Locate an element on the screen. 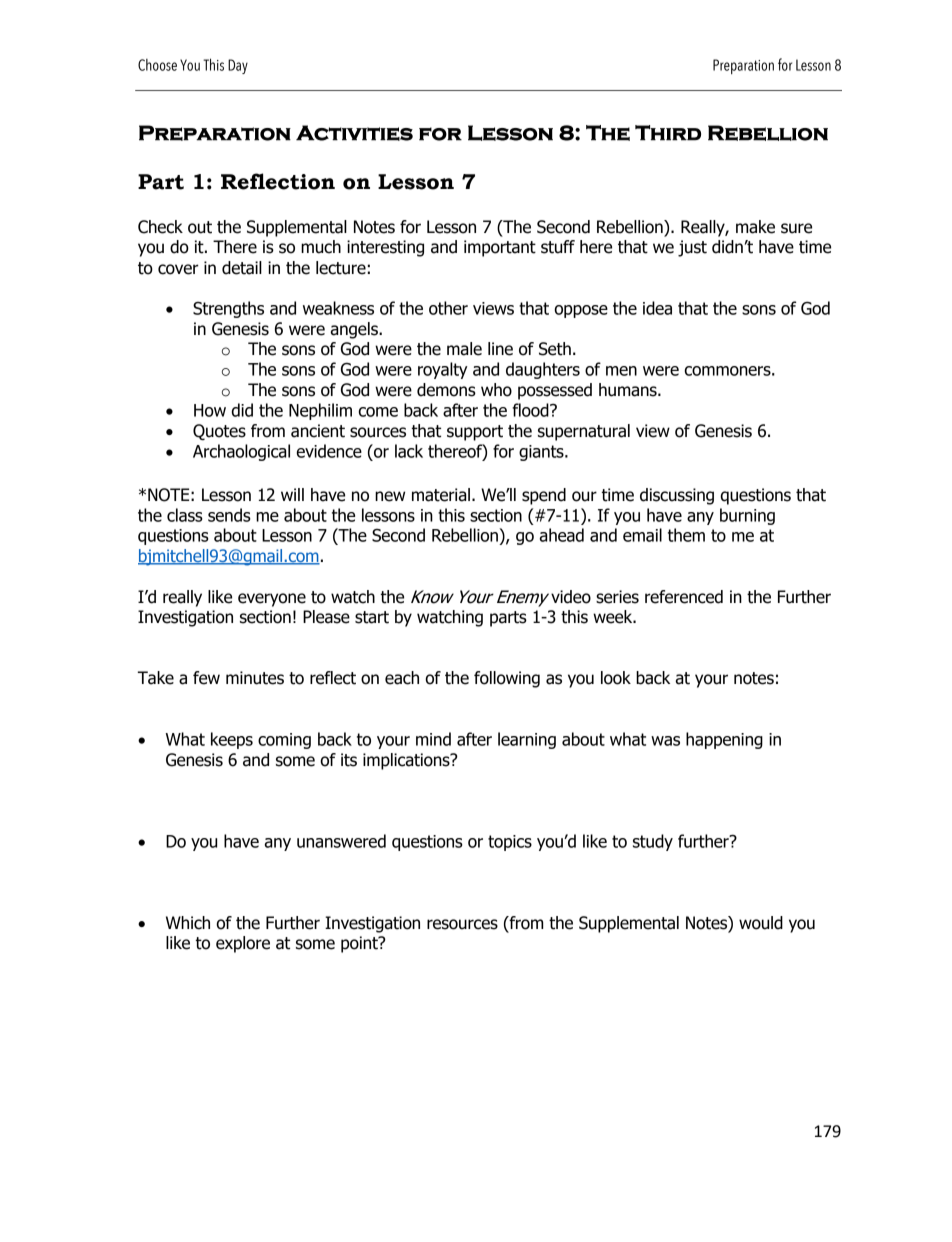 Image resolution: width=952 pixels, height=1242 pixels. material is located at coordinates (441, 495).
